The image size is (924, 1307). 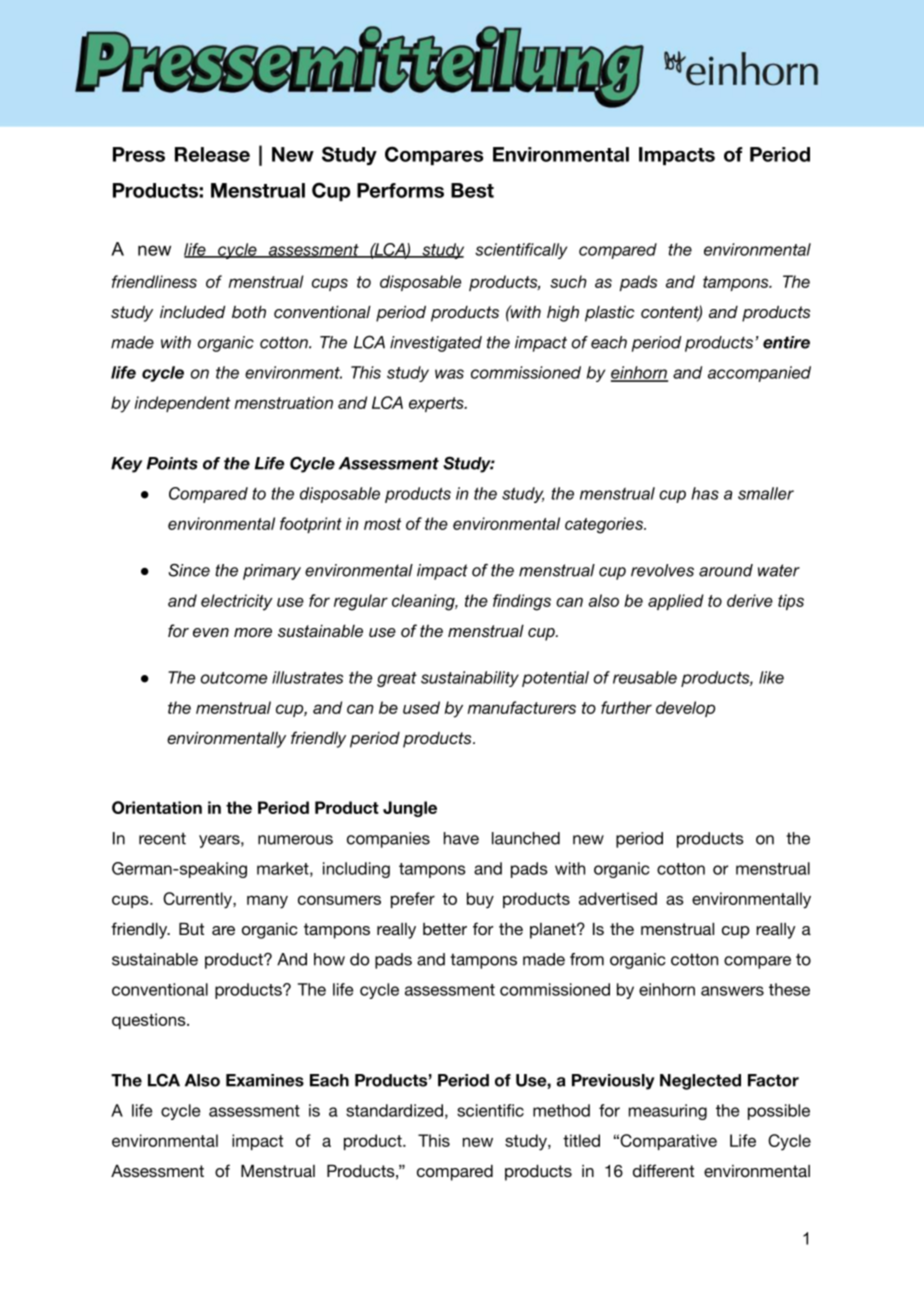 I want to click on experts, so click(x=437, y=404).
